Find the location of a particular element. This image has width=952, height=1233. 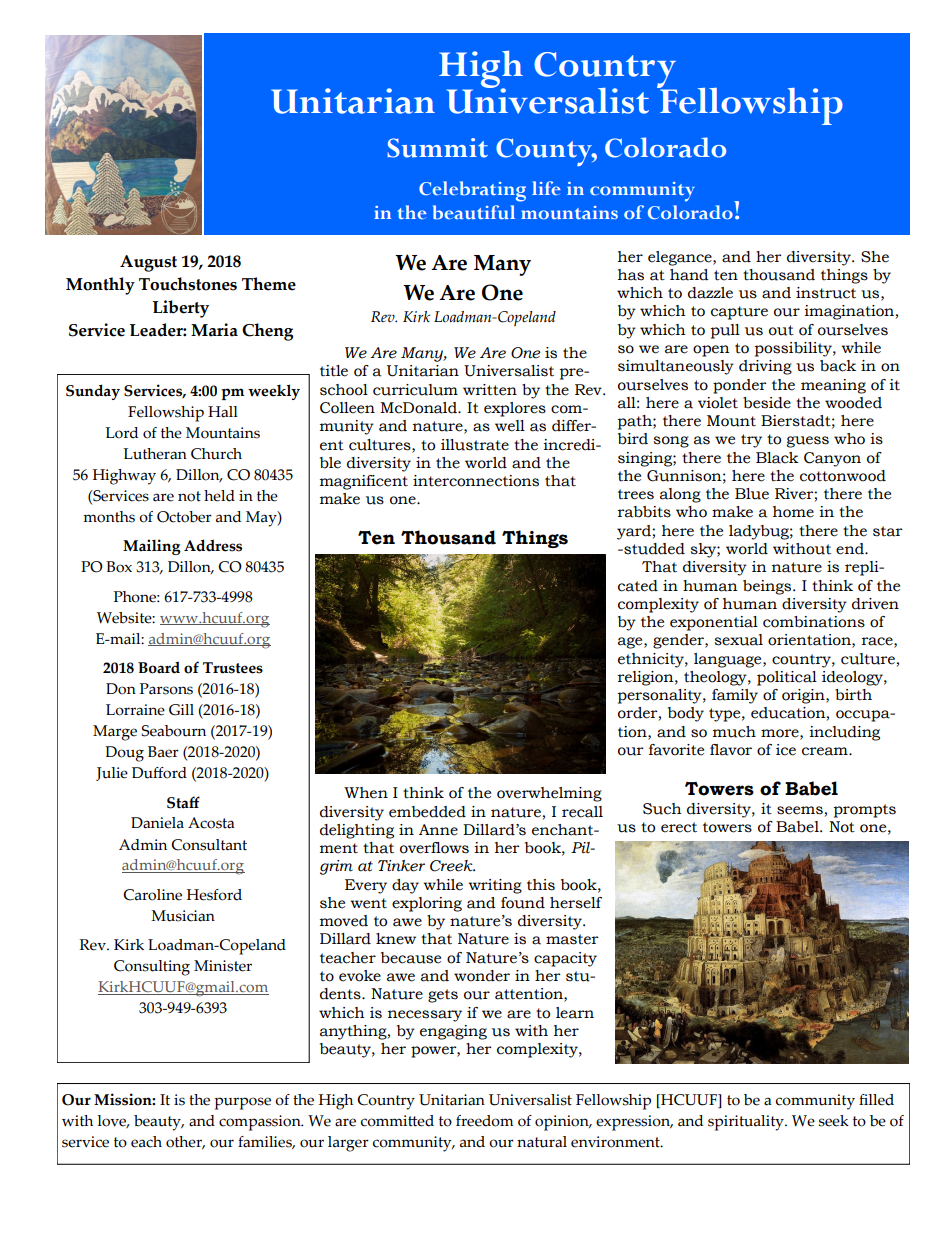

August is located at coordinates (148, 263).
